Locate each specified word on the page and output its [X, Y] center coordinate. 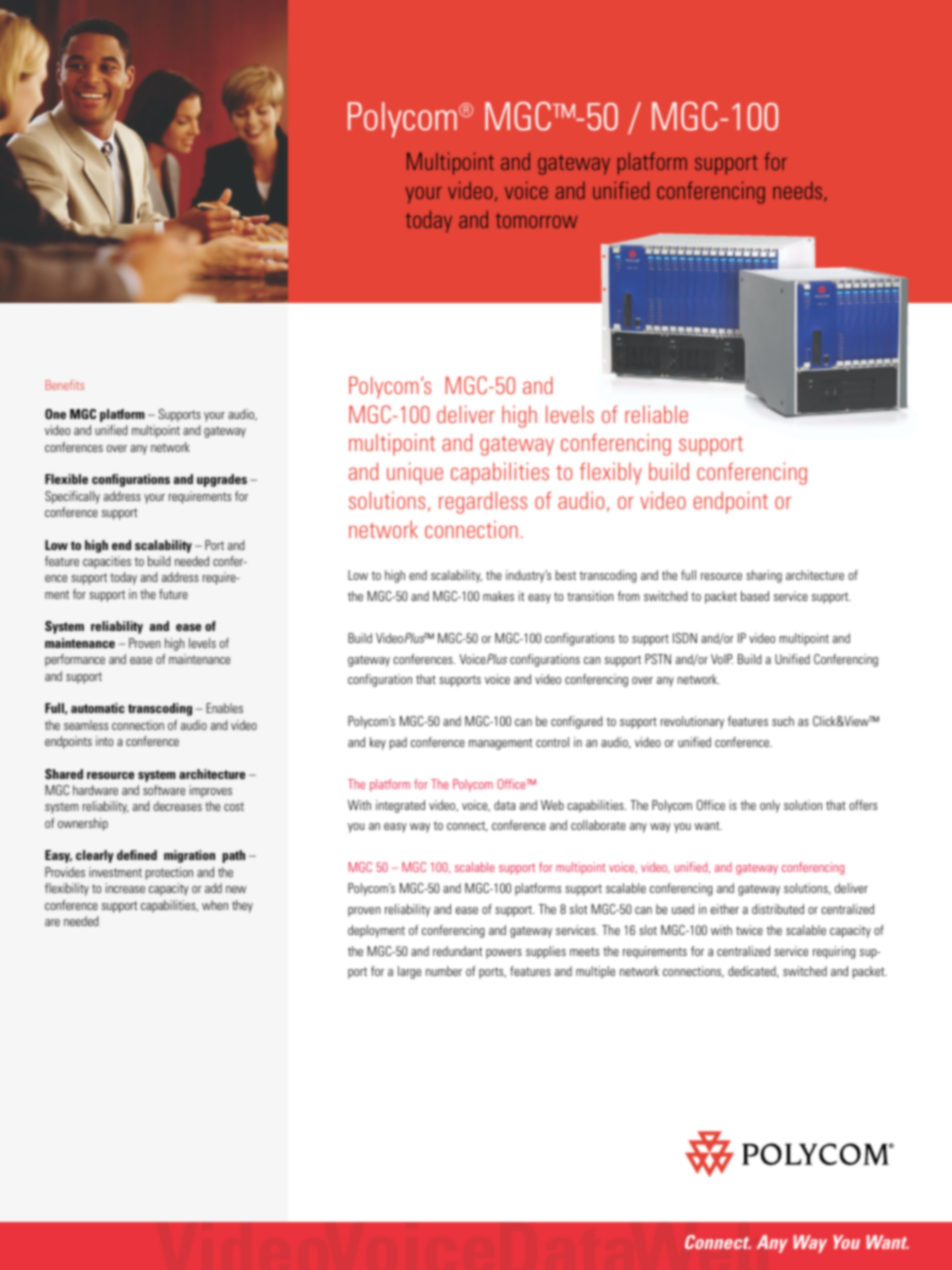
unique [415, 473]
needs [799, 191]
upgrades [222, 480]
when [215, 905]
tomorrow [536, 220]
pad [398, 743]
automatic [98, 708]
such [783, 721]
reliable [656, 414]
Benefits [65, 385]
